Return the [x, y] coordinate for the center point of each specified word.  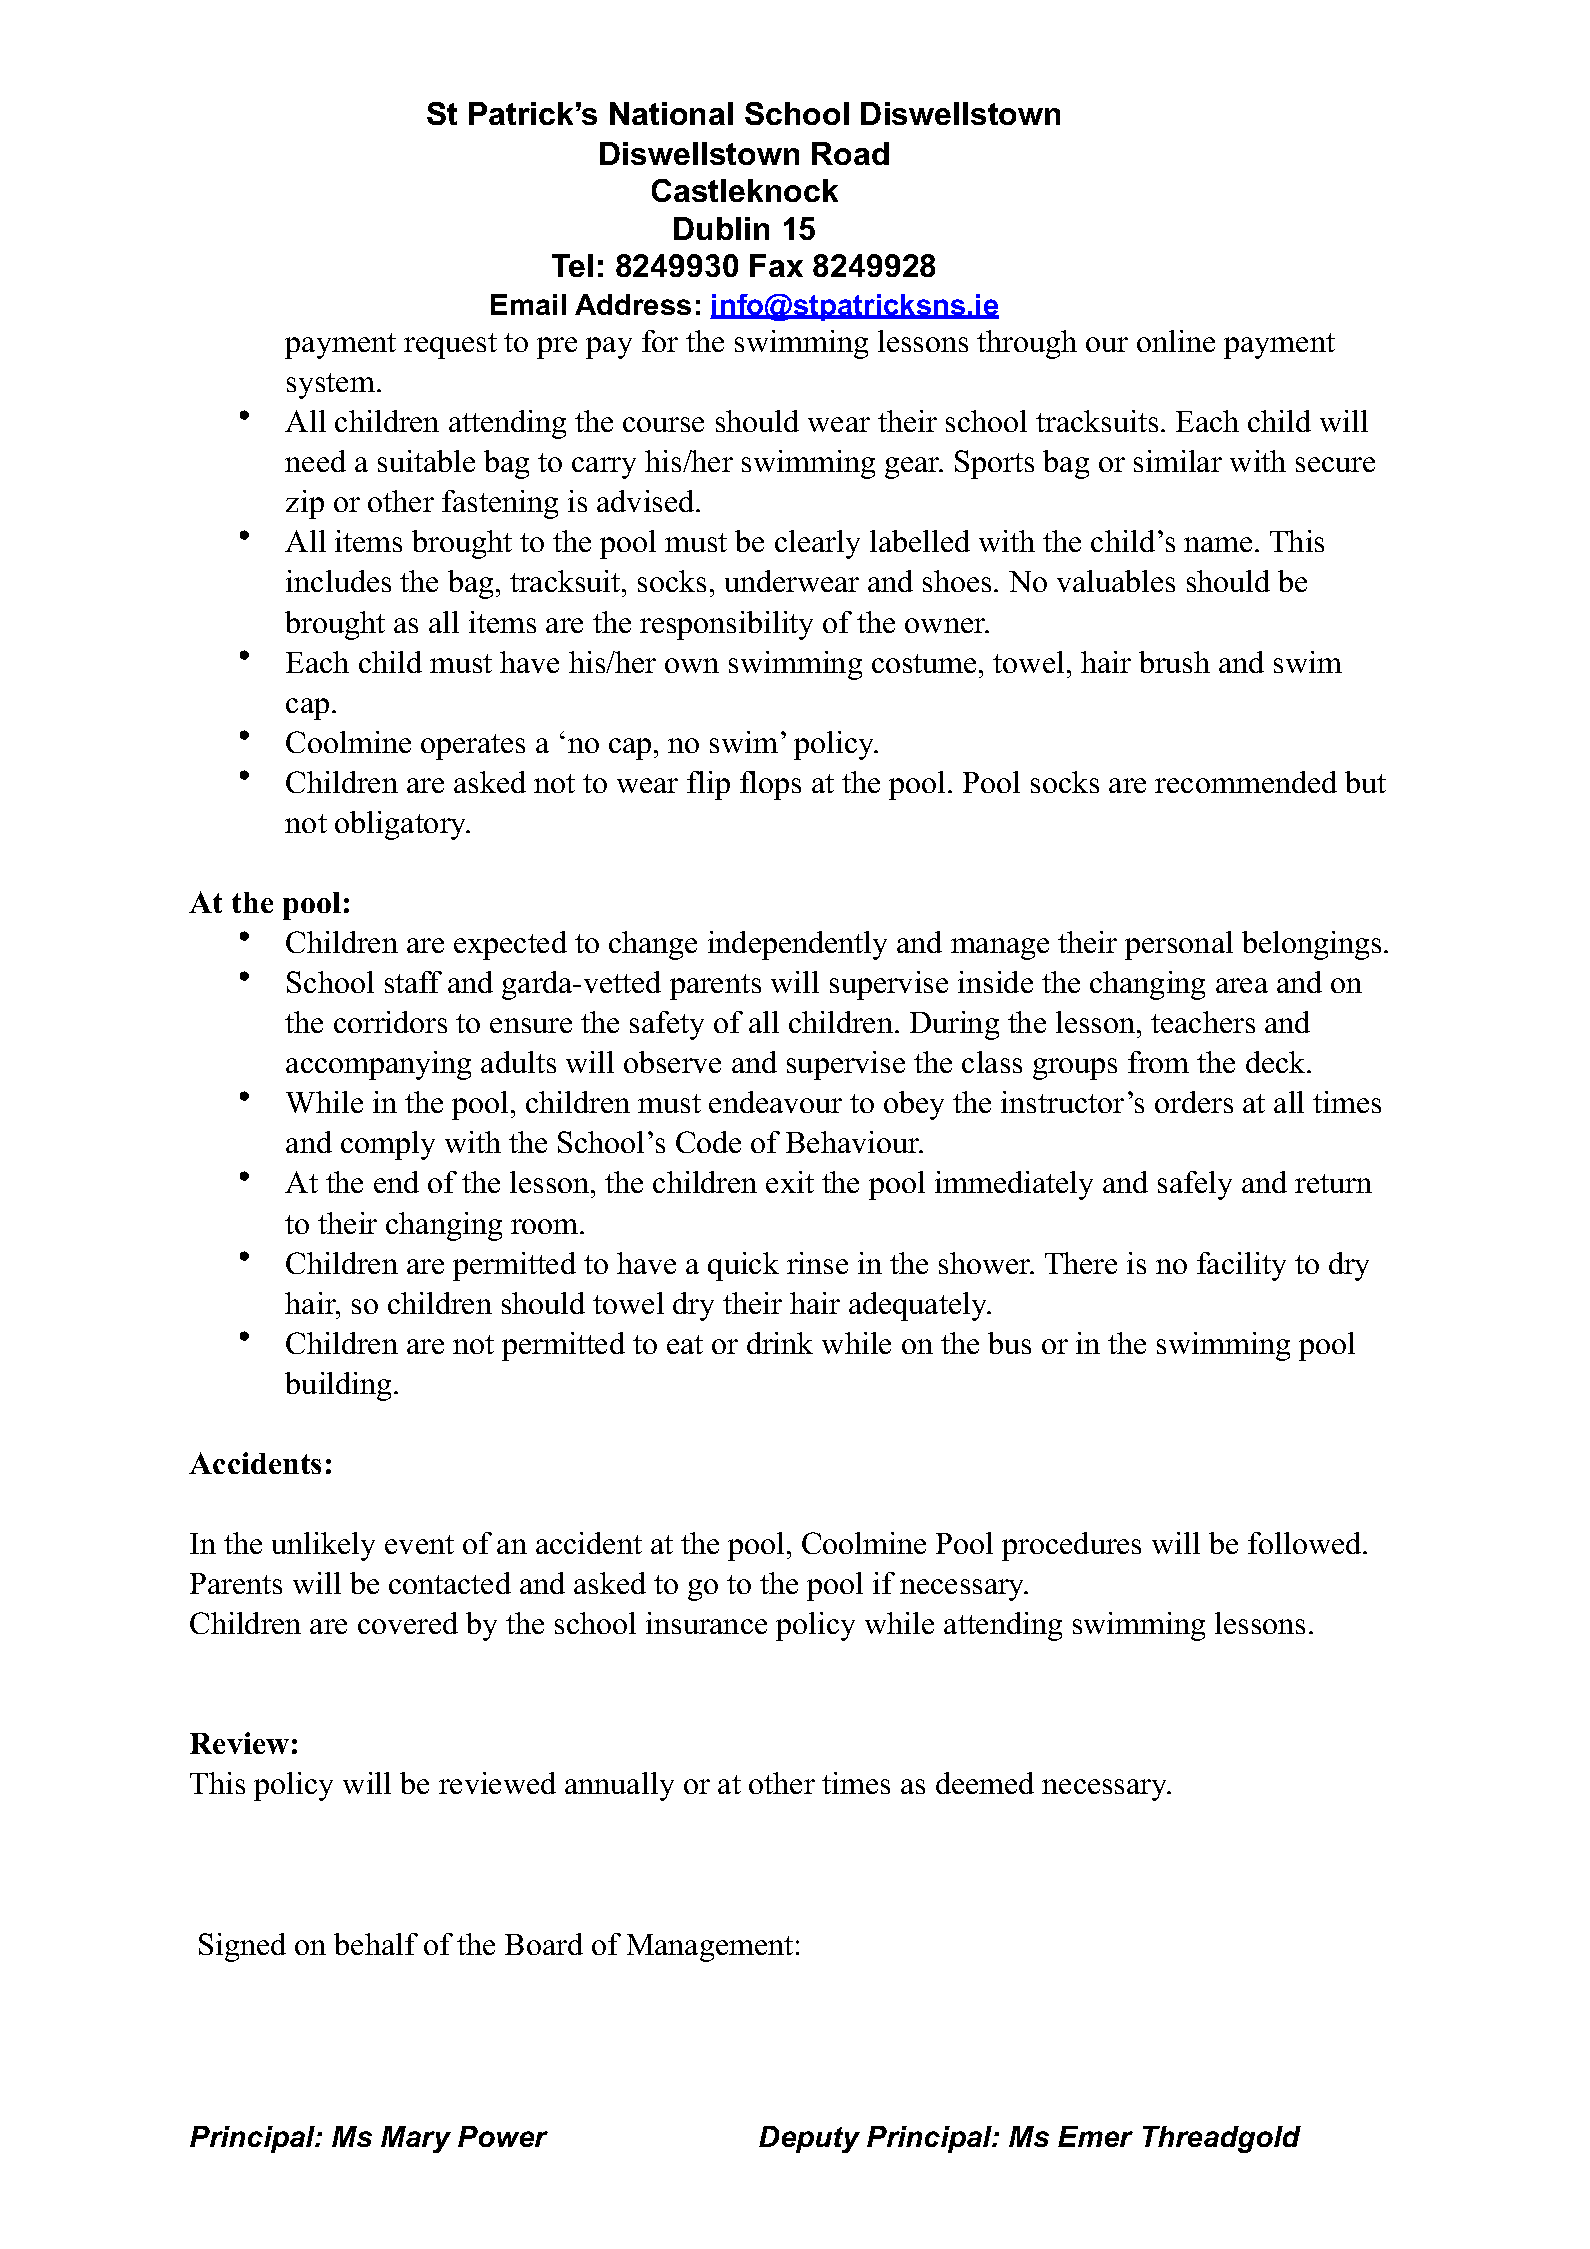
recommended [1246, 782]
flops [770, 785]
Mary [416, 2139]
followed [1306, 1543]
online [1176, 341]
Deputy [809, 2139]
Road [850, 153]
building [340, 1386]
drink [780, 1343]
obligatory [402, 825]
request [450, 346]
